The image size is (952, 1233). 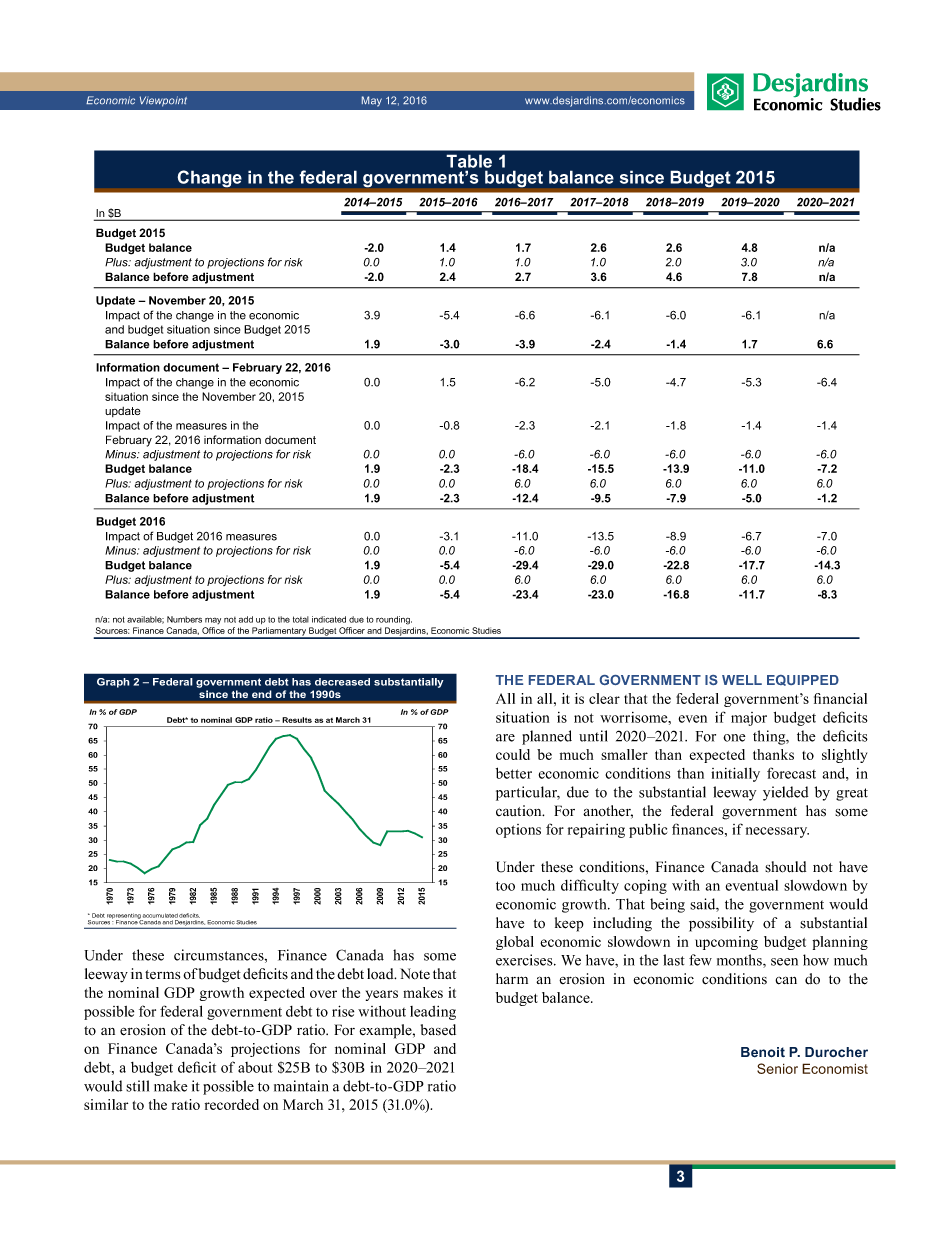 I want to click on options, so click(x=518, y=831).
